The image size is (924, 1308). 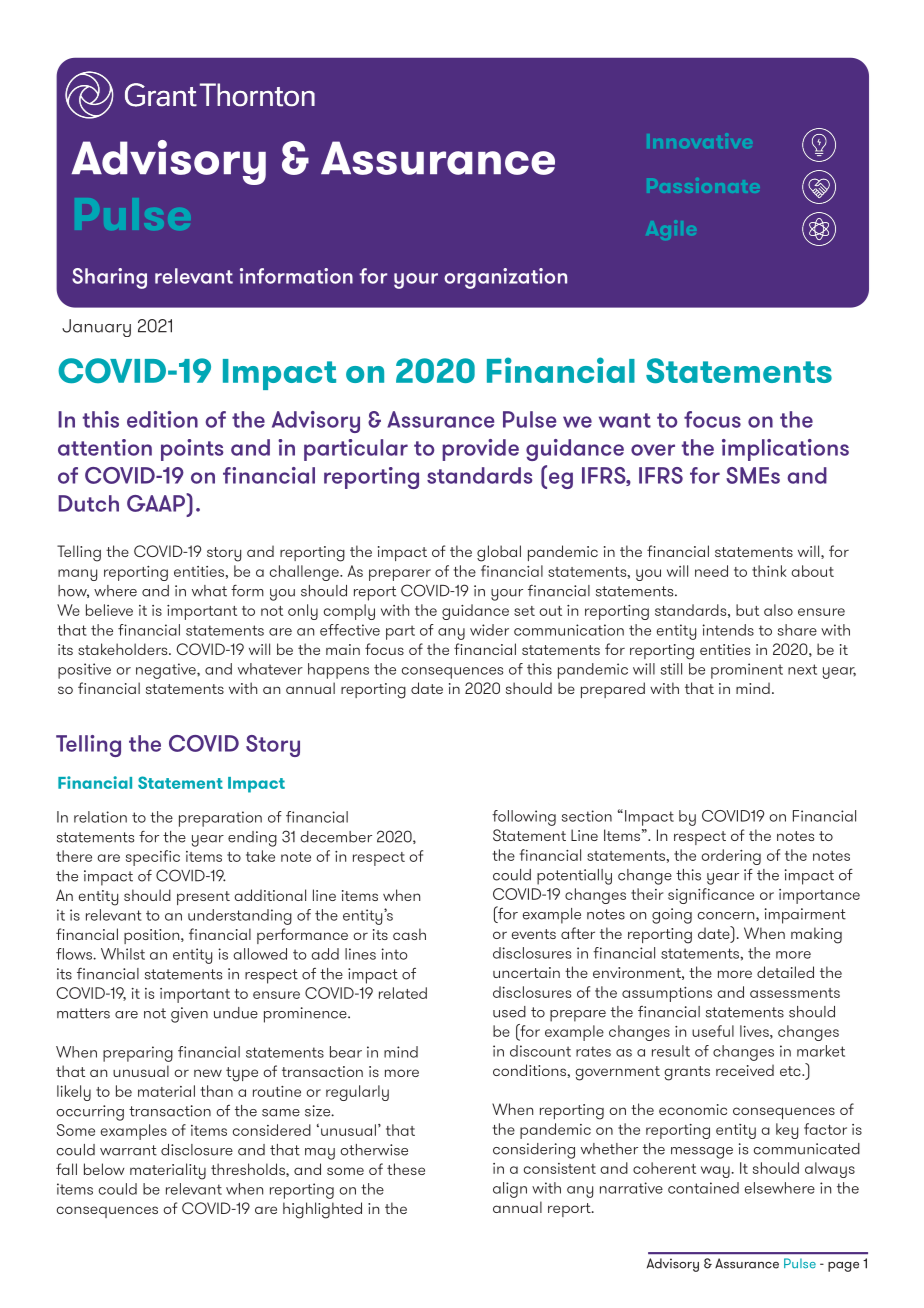 What do you see at coordinates (157, 502) in the screenshot?
I see `GAAP` at bounding box center [157, 502].
